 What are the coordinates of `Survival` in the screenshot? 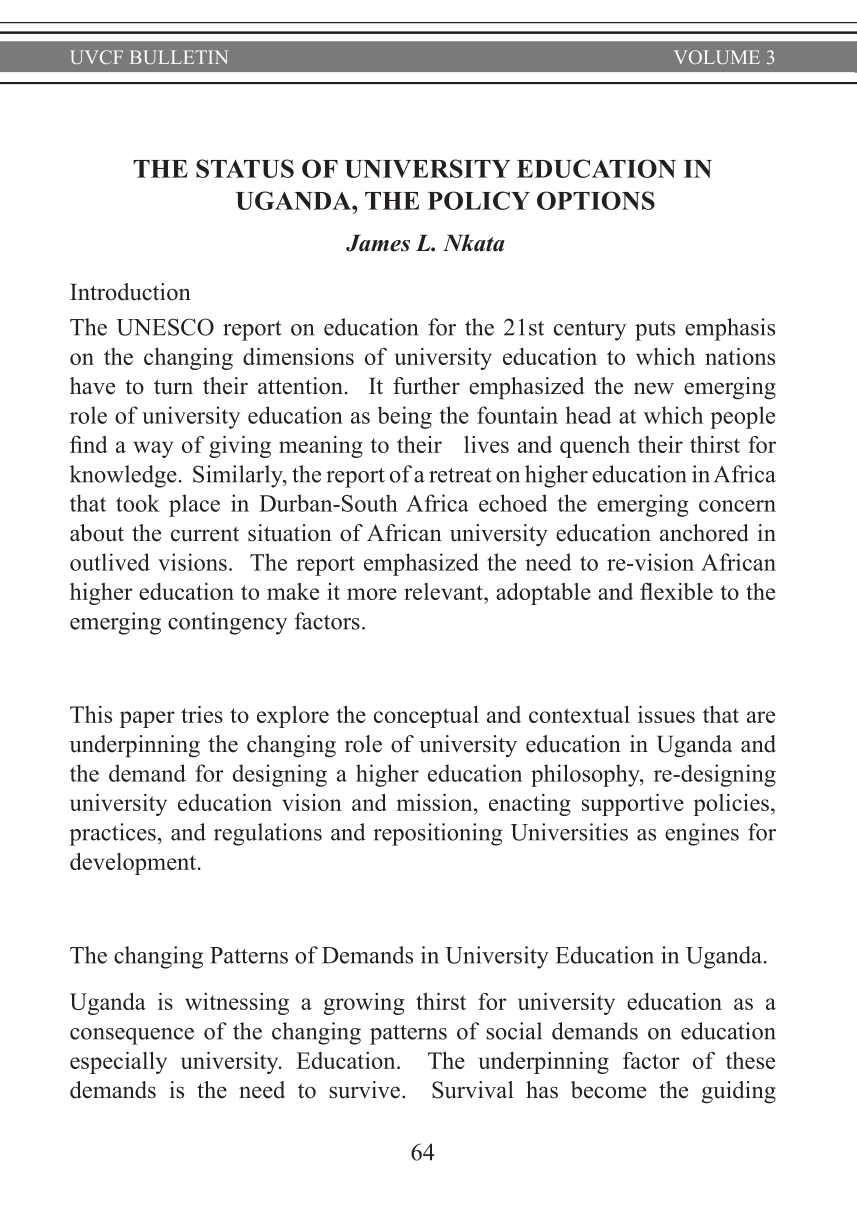 It's located at (473, 1090).
